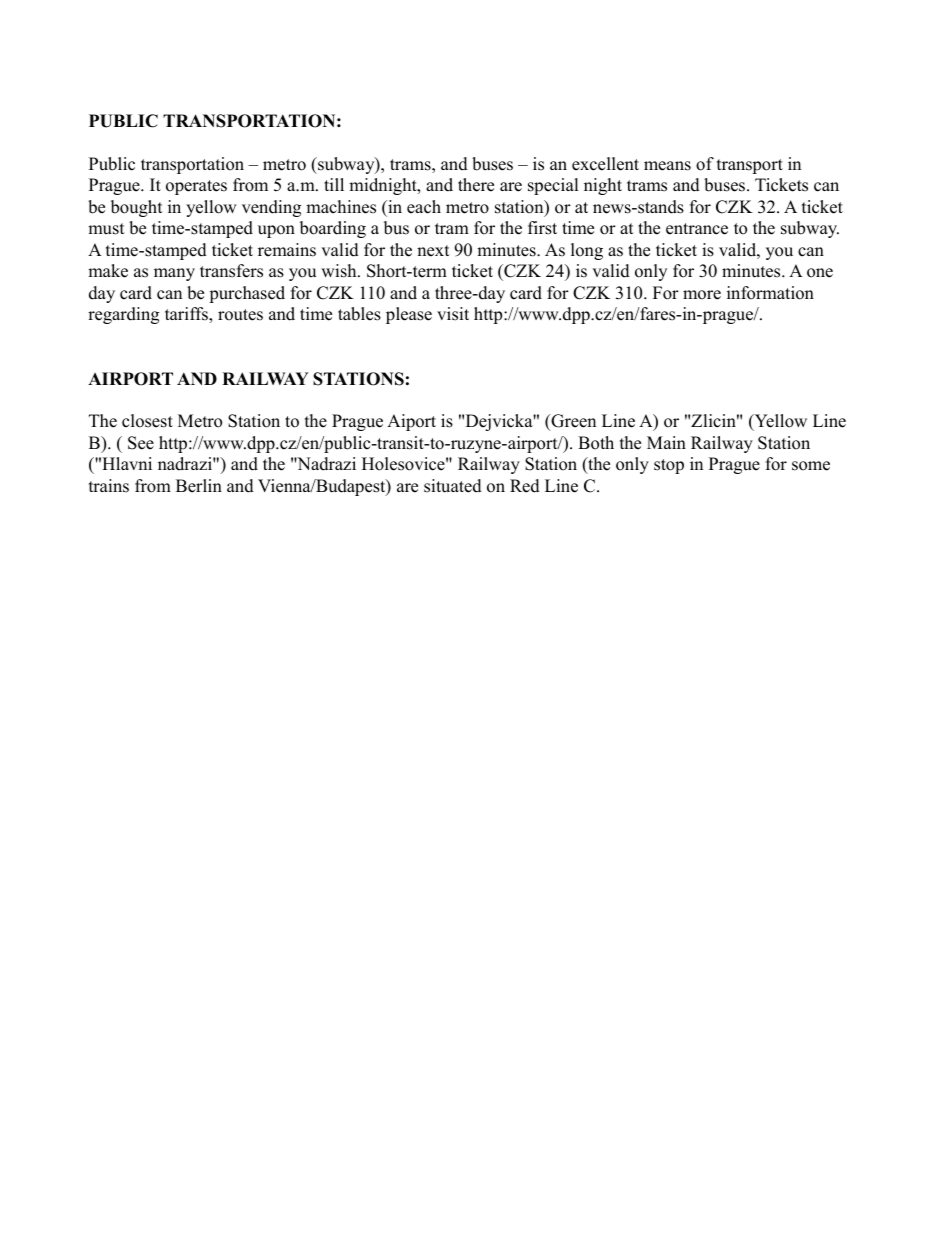 Image resolution: width=952 pixels, height=1233 pixels. What do you see at coordinates (187, 315) in the screenshot?
I see `tariffs` at bounding box center [187, 315].
